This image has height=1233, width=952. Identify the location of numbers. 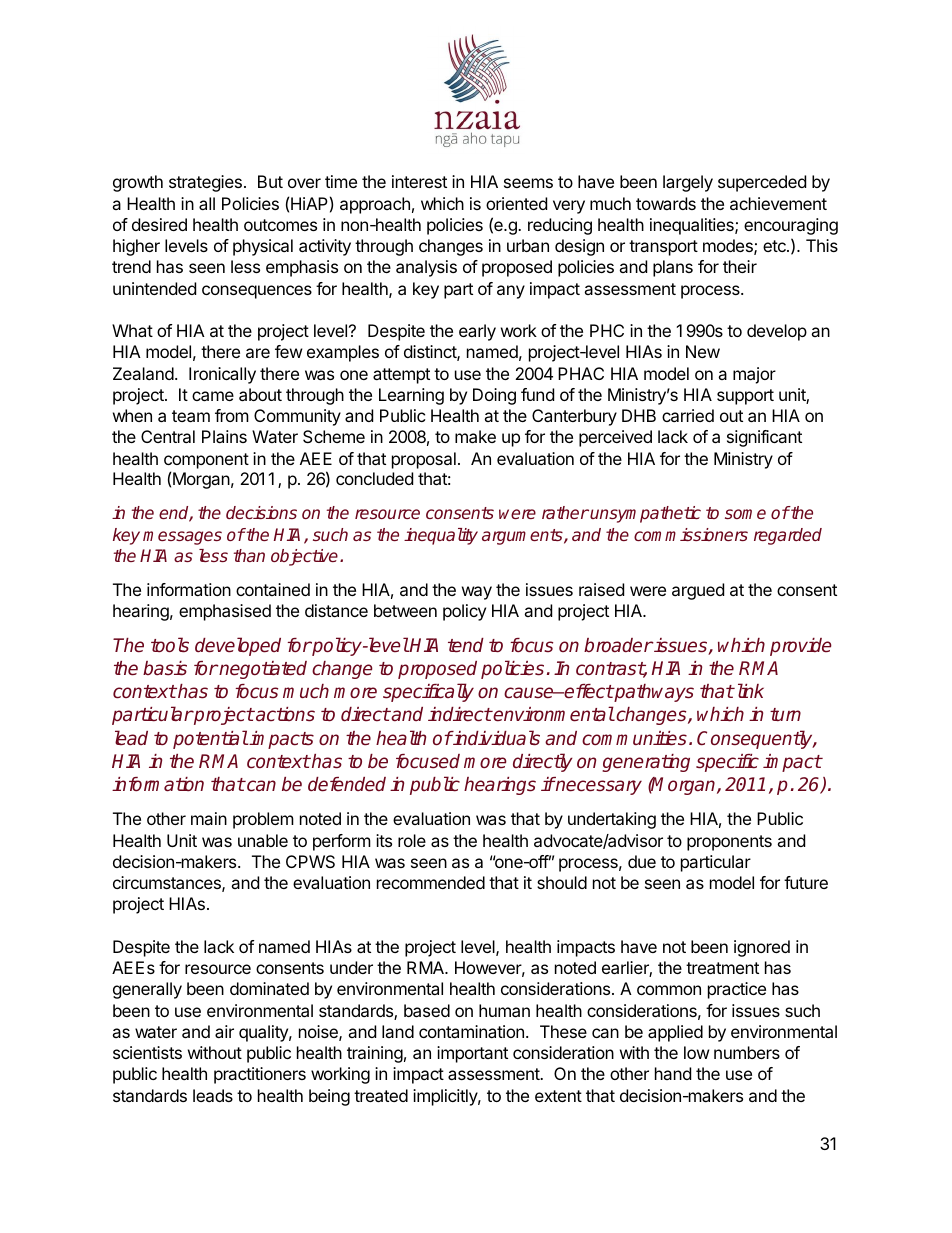
(747, 1052).
